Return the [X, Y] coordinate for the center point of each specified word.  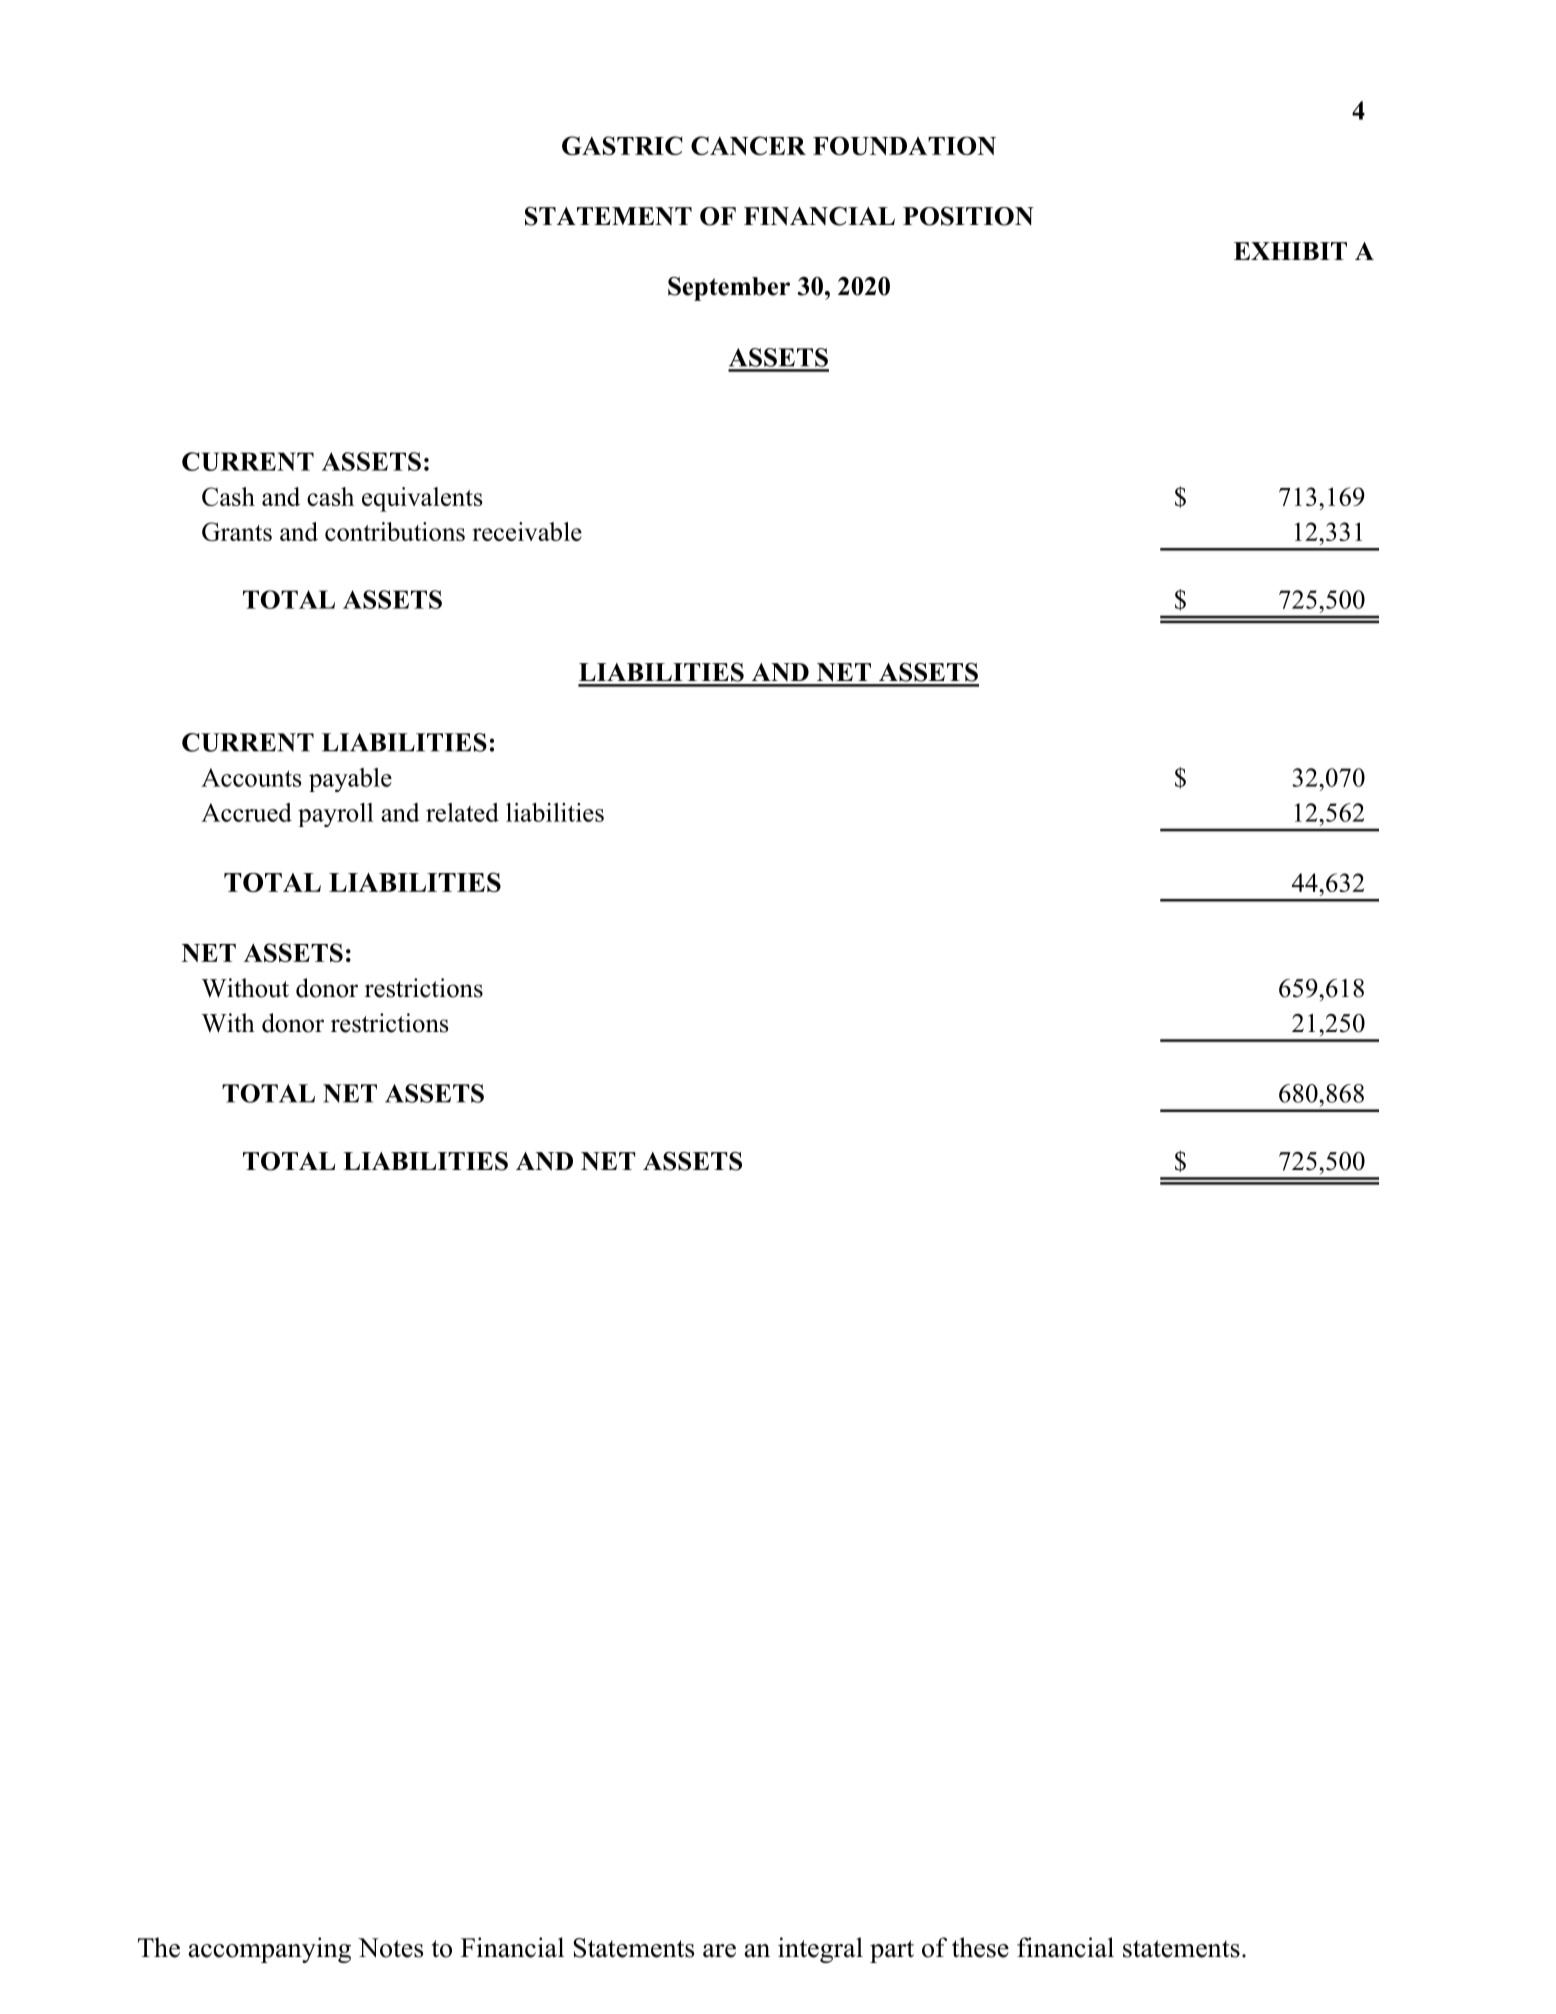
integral [820, 1950]
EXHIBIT [1290, 251]
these [980, 1947]
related [462, 812]
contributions [395, 531]
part [892, 1951]
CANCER [748, 145]
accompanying [270, 1950]
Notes [390, 1948]
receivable [527, 531]
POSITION [968, 216]
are [719, 1951]
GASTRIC [622, 145]
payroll [336, 815]
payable [350, 780]
